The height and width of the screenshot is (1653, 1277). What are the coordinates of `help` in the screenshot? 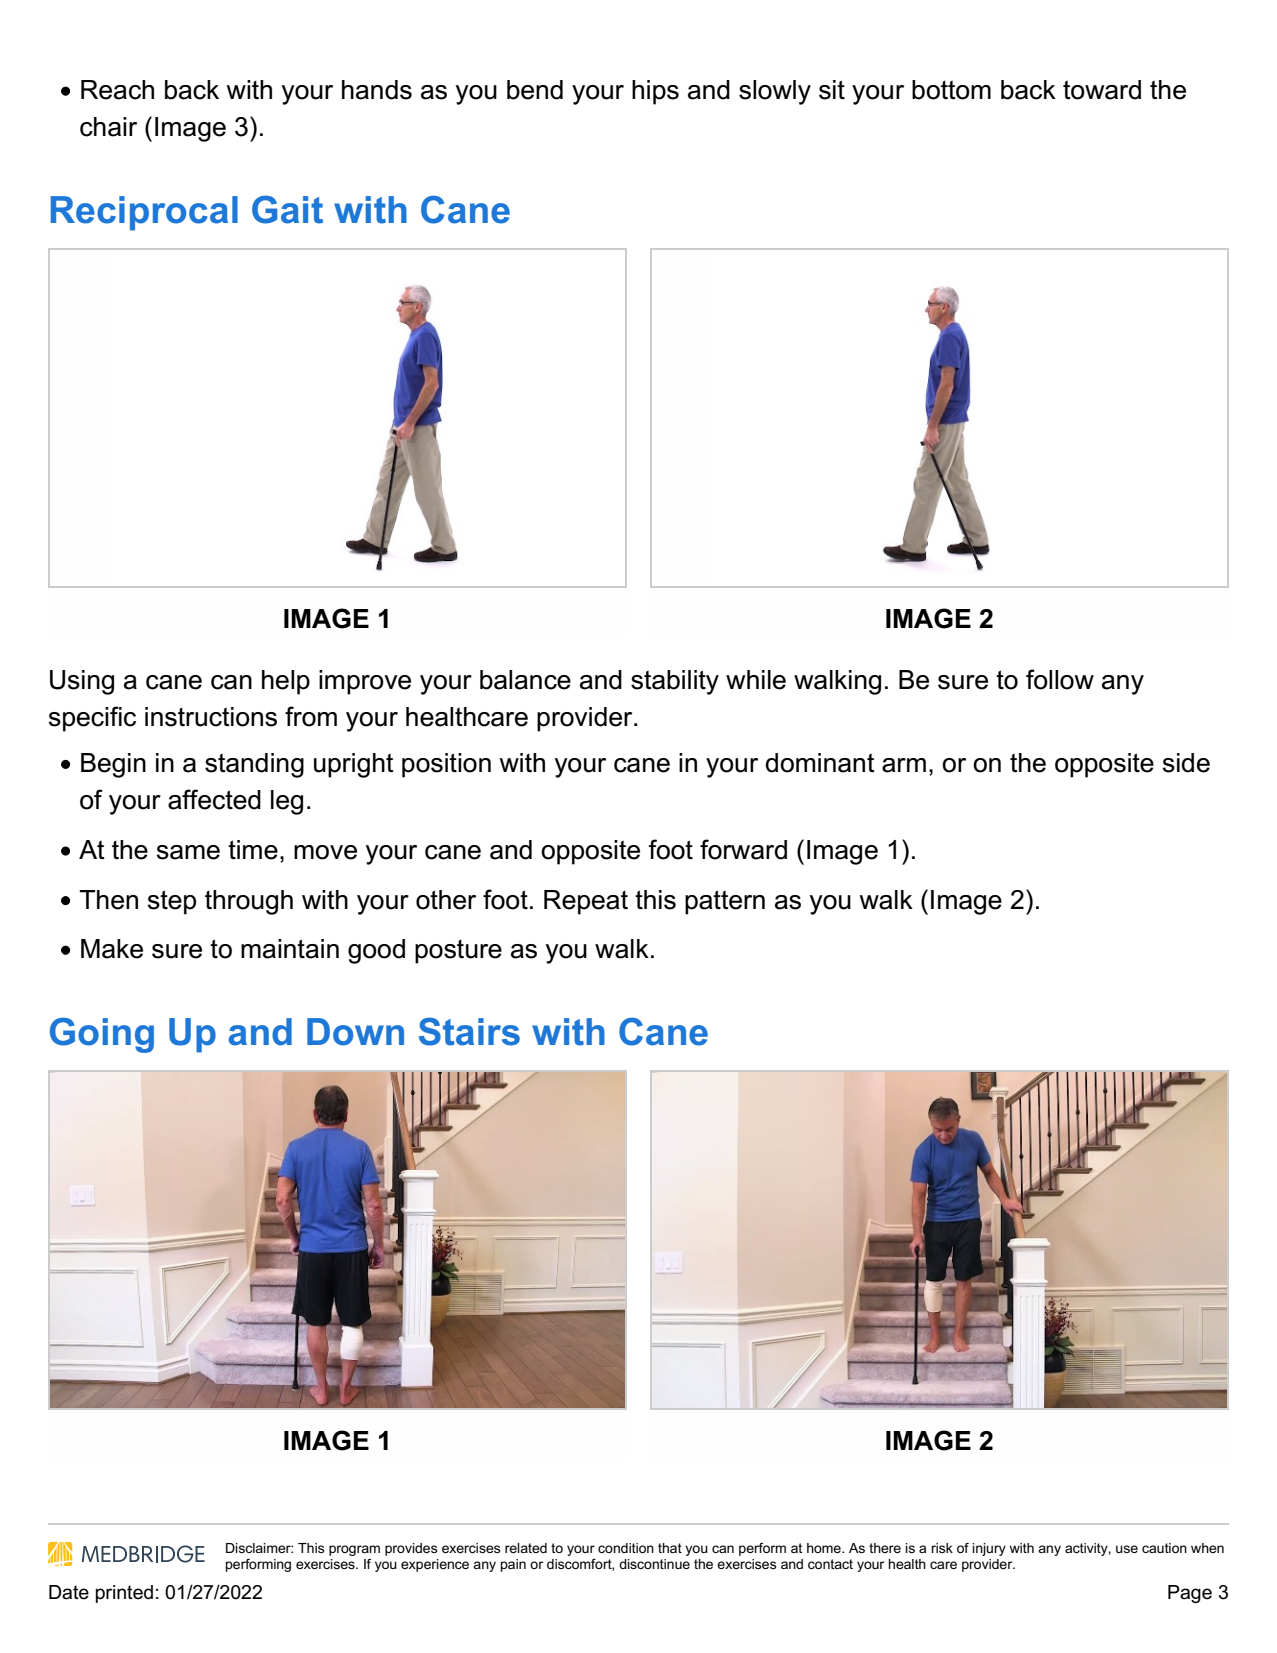 It's located at (286, 682).
